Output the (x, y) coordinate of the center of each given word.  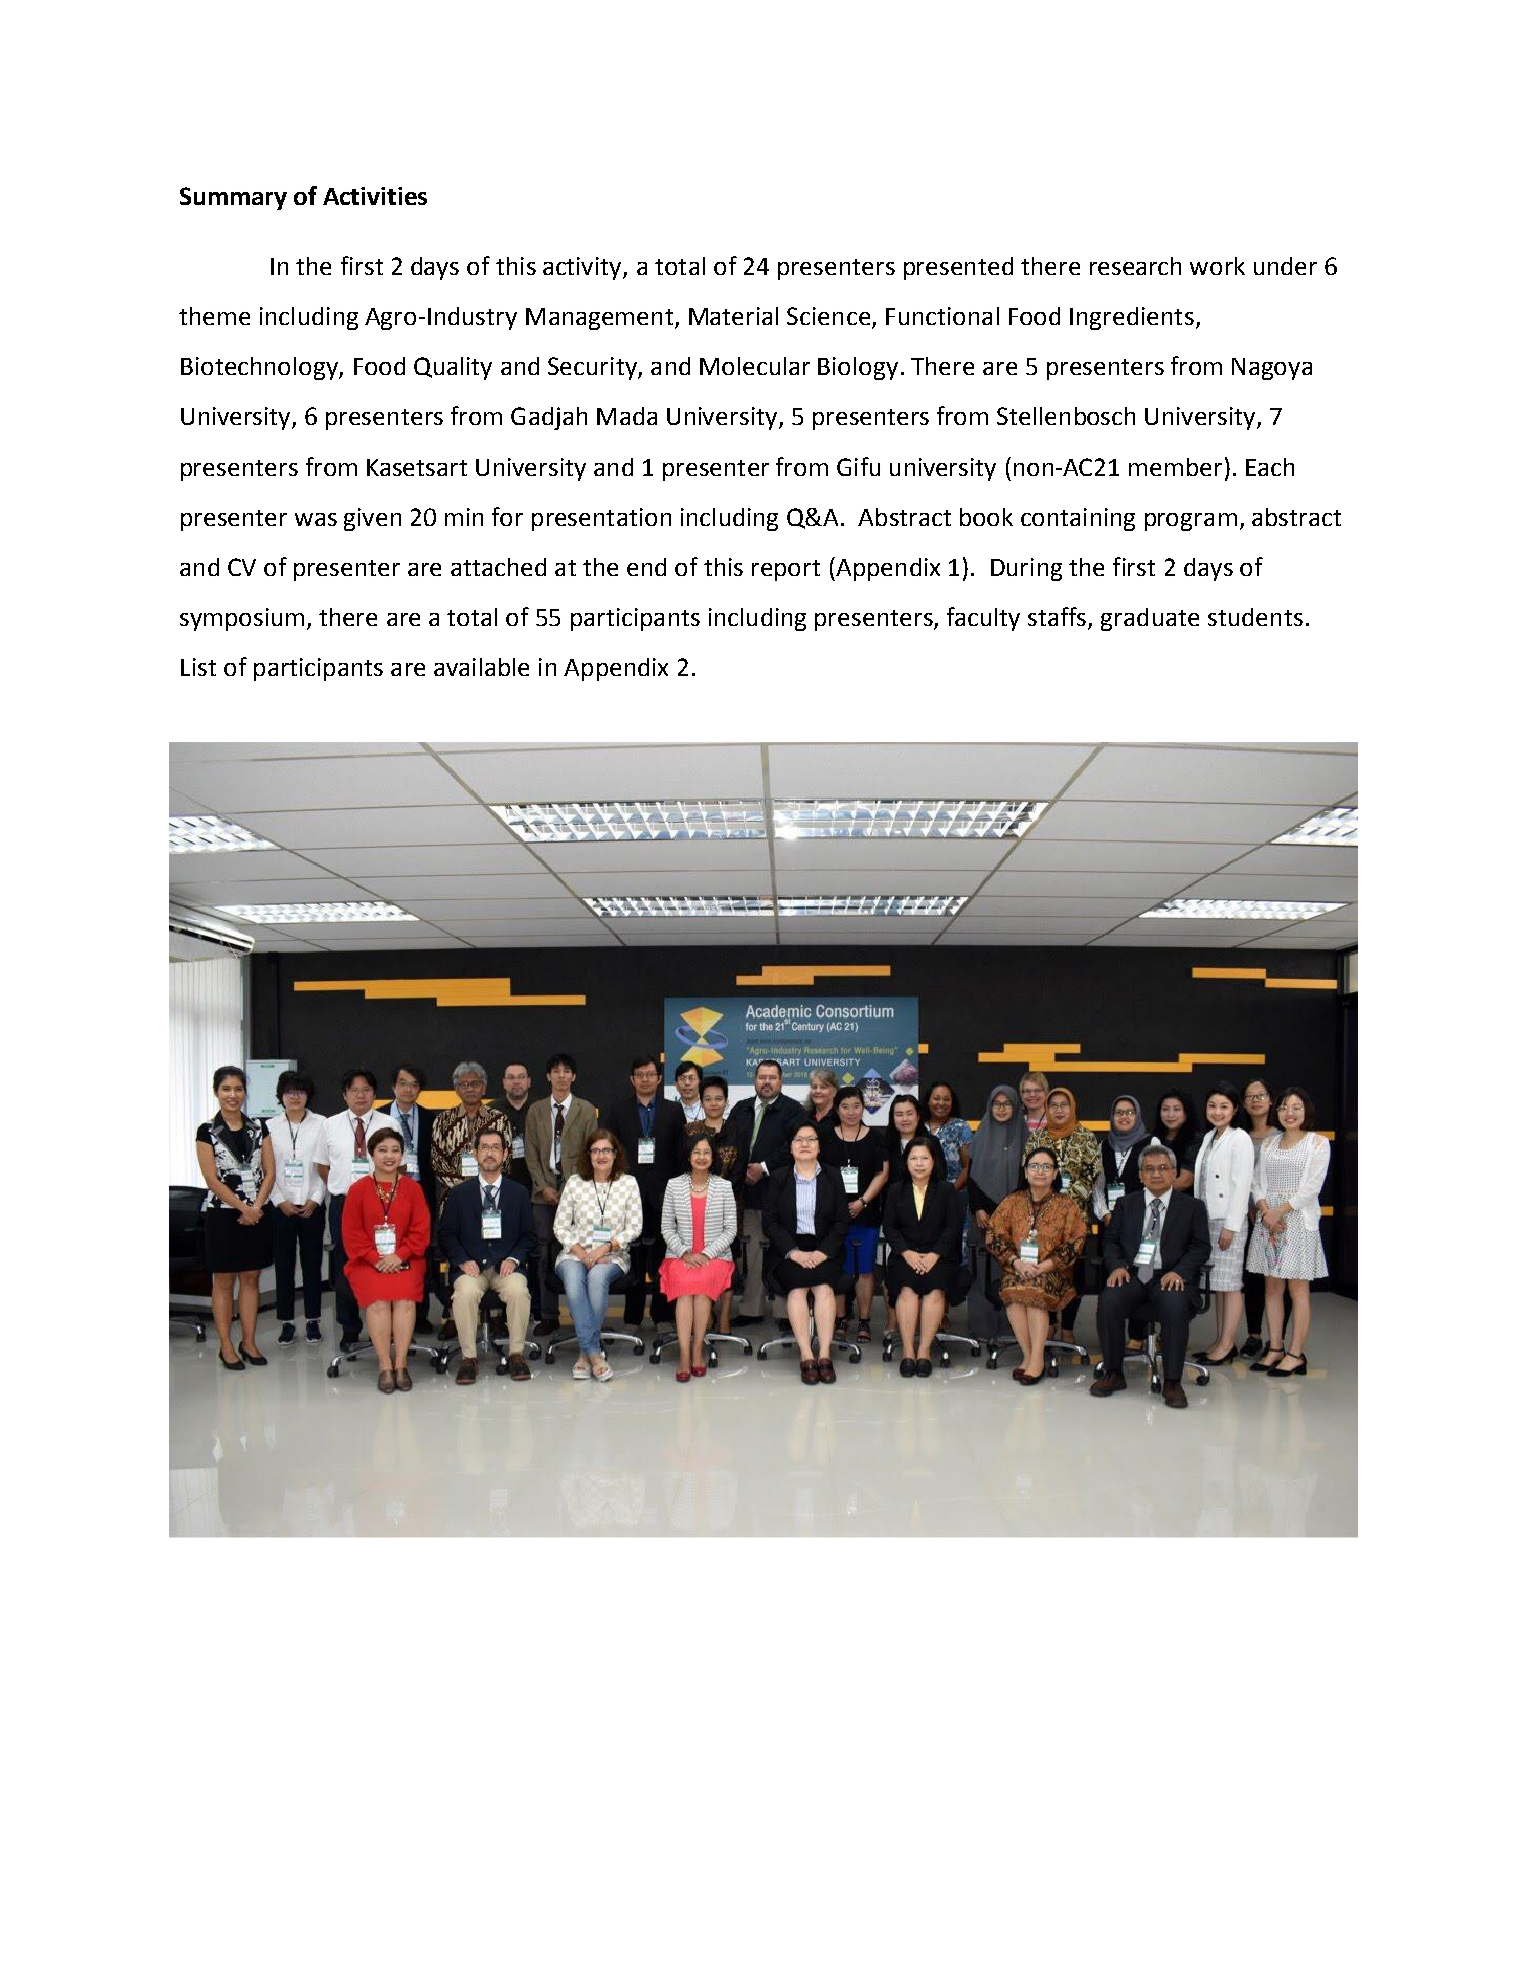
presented (958, 268)
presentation (601, 519)
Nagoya (1272, 369)
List (198, 667)
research (1135, 266)
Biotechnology (260, 368)
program (1191, 522)
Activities (375, 196)
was (316, 519)
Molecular (755, 366)
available (481, 667)
